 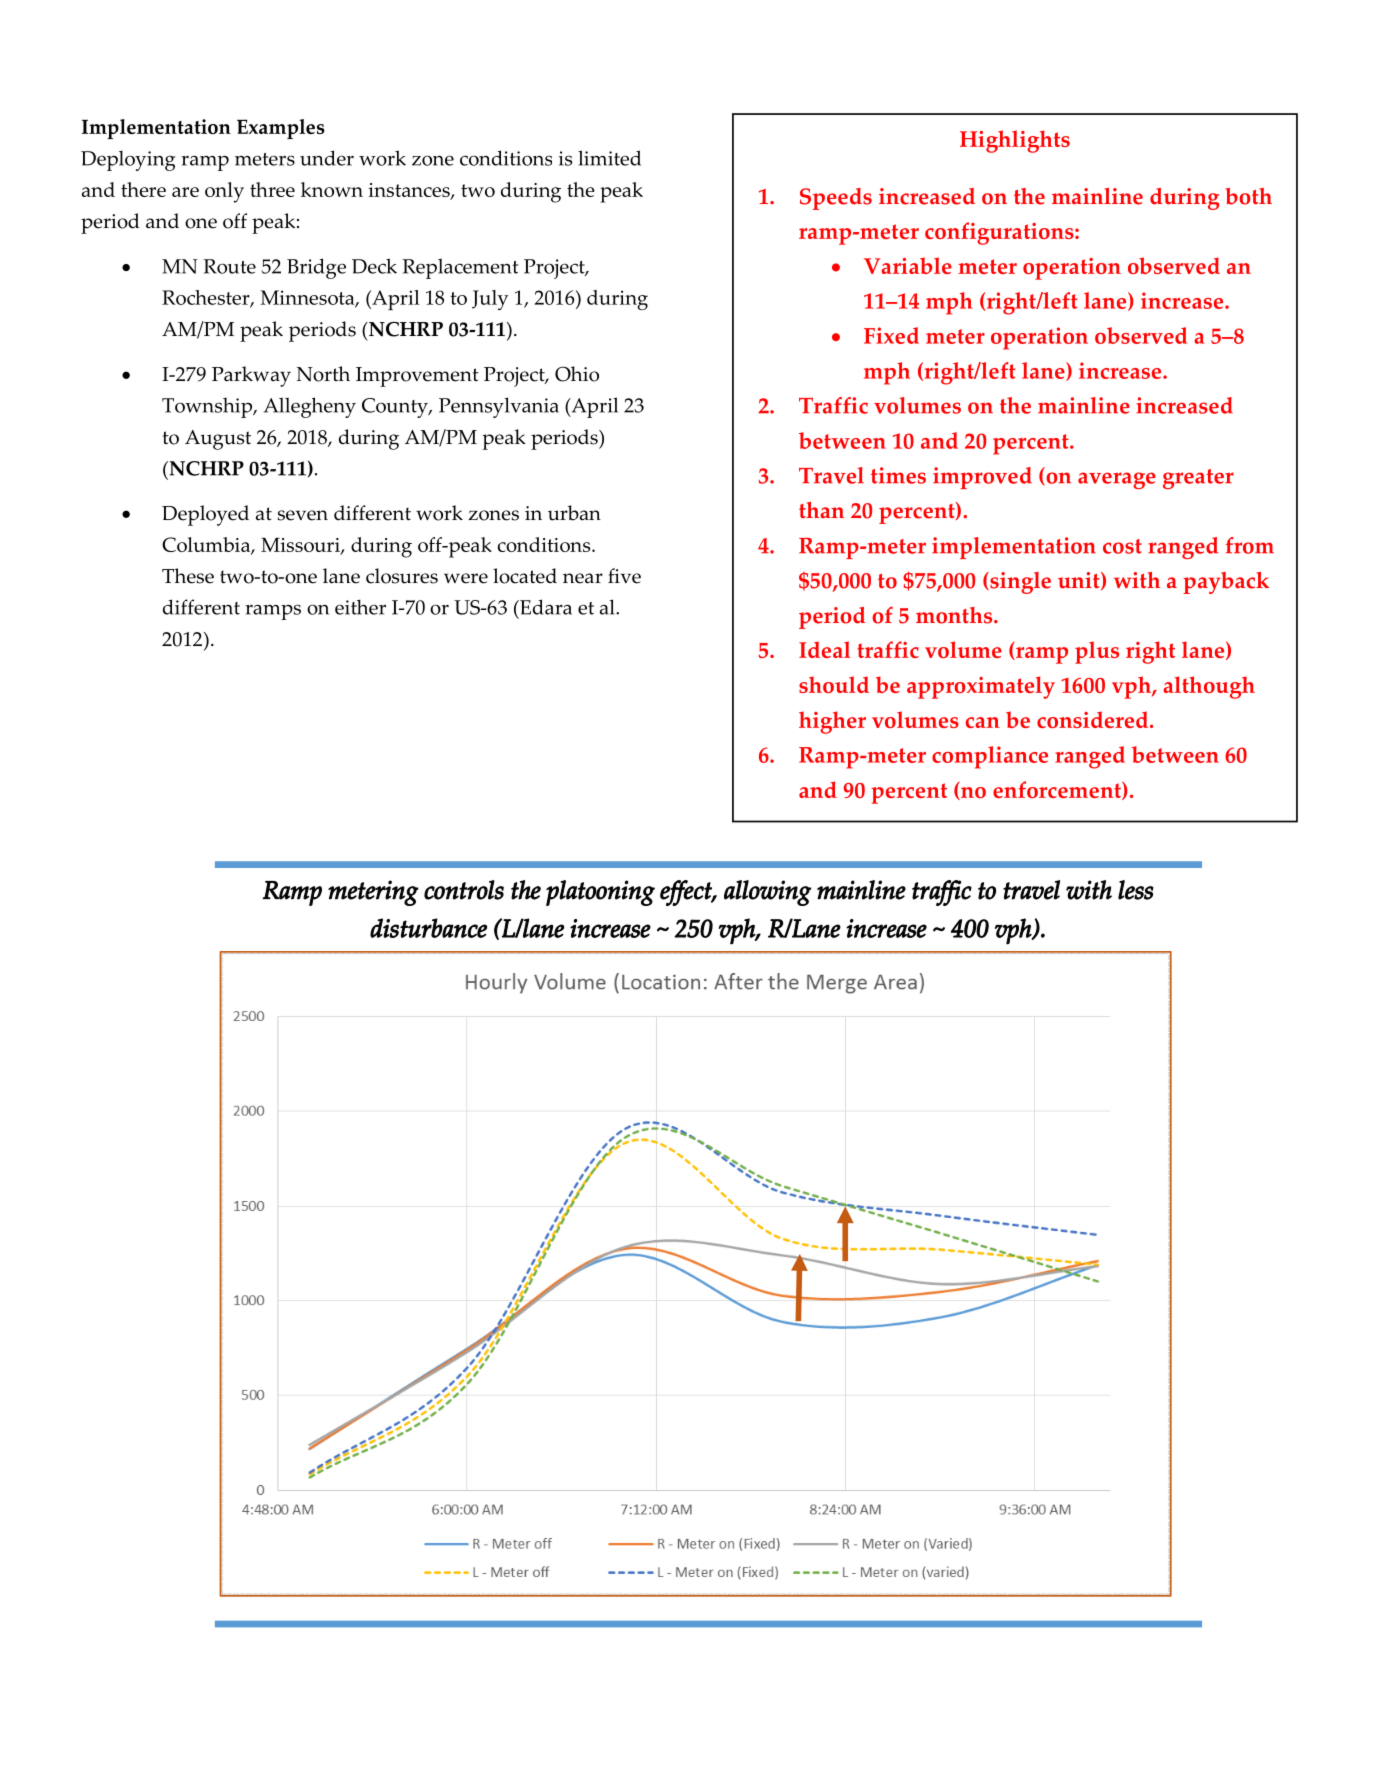 What do you see at coordinates (281, 129) in the screenshot?
I see `Examples` at bounding box center [281, 129].
